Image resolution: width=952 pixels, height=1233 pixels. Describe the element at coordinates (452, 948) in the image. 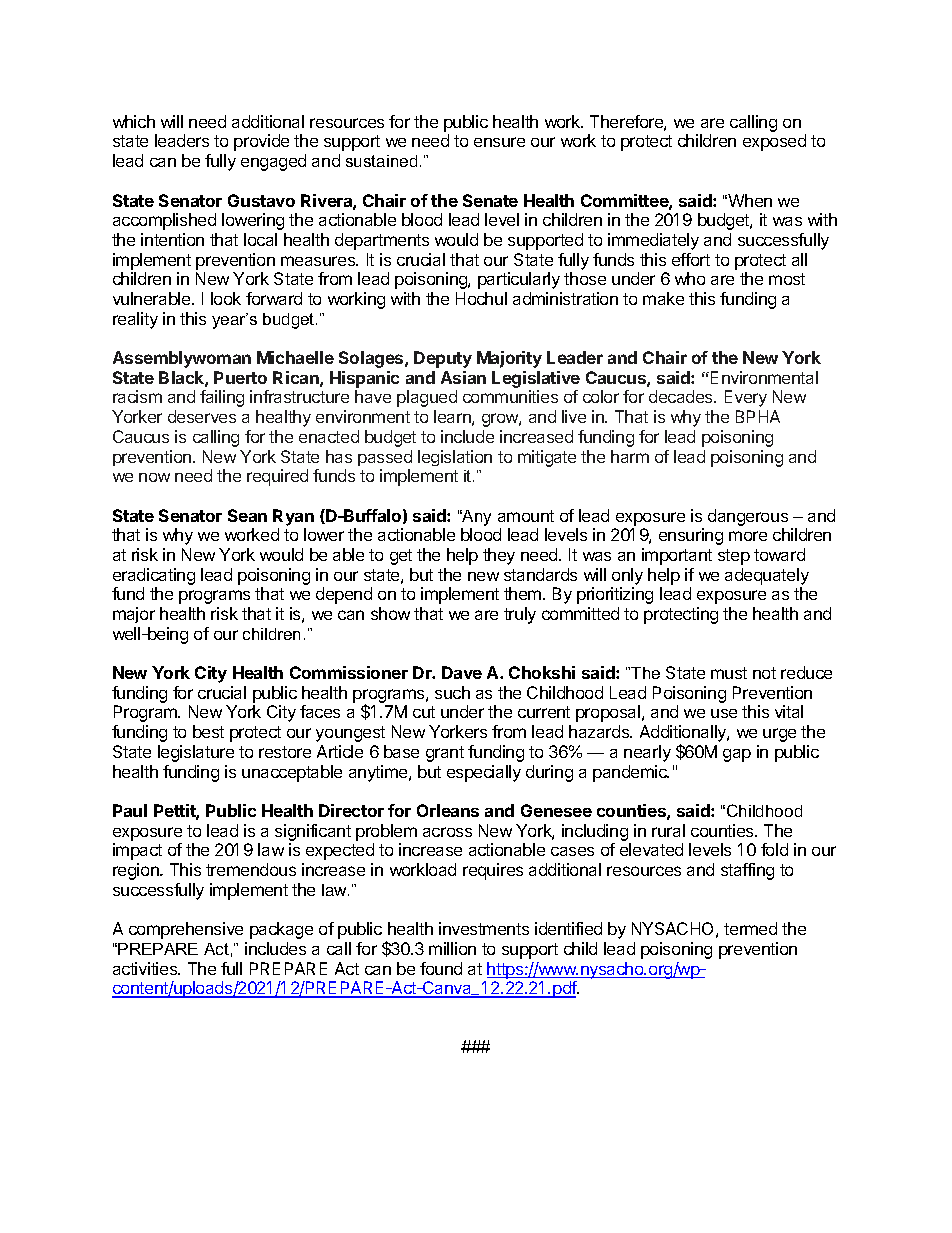

I see `million` at that location.
